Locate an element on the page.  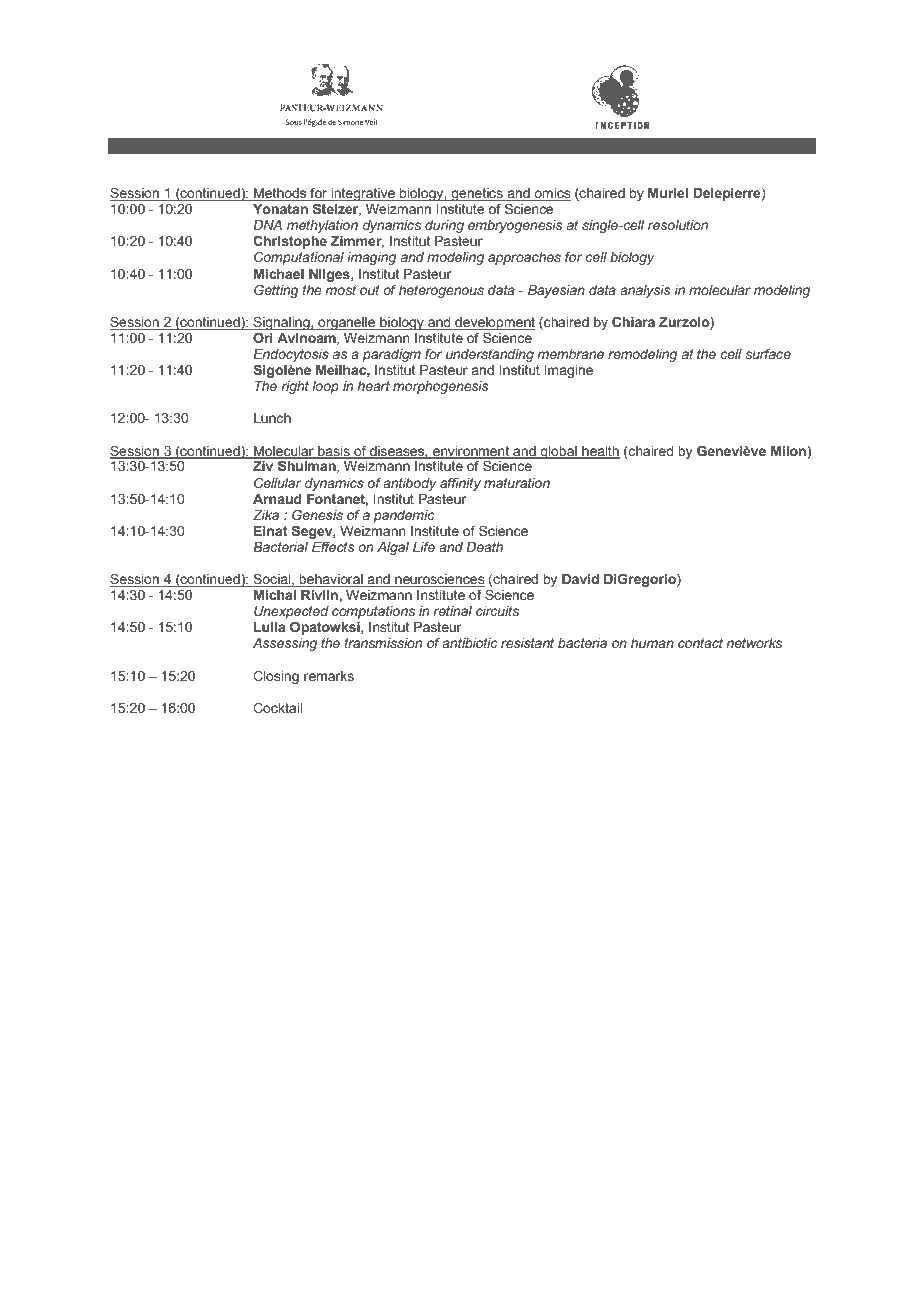
remarks is located at coordinates (329, 676).
